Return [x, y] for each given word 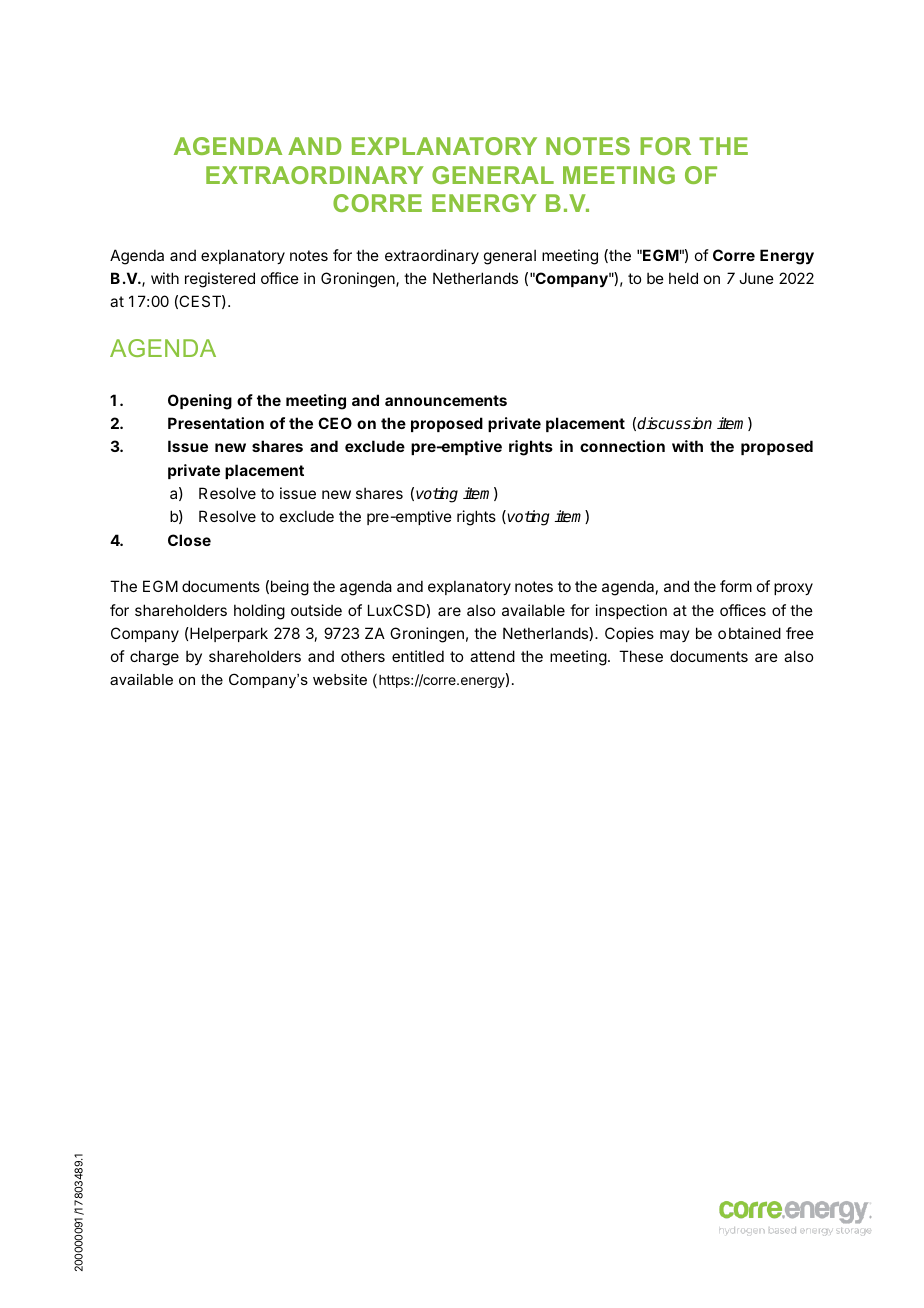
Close [189, 540]
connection [622, 446]
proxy [793, 589]
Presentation [216, 423]
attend [492, 656]
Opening [200, 402]
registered [220, 280]
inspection [631, 611]
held [683, 278]
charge [154, 658]
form [736, 586]
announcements [446, 400]
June [756, 278]
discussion [674, 423]
